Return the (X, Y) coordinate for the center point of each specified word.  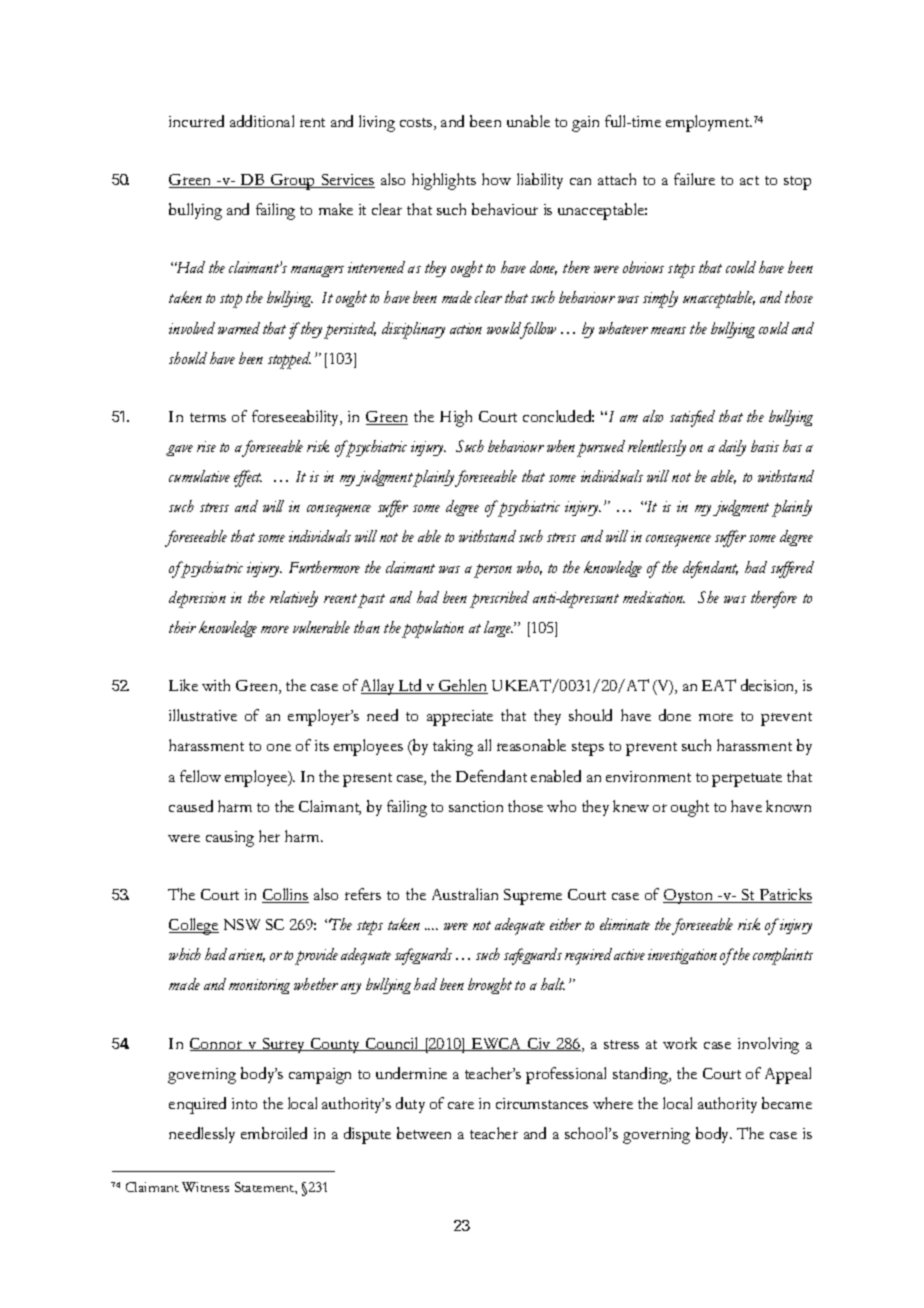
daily (732, 448)
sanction (476, 806)
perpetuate (747, 780)
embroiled (274, 1133)
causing (230, 839)
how (496, 179)
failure (694, 179)
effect (248, 478)
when (561, 446)
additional (262, 121)
